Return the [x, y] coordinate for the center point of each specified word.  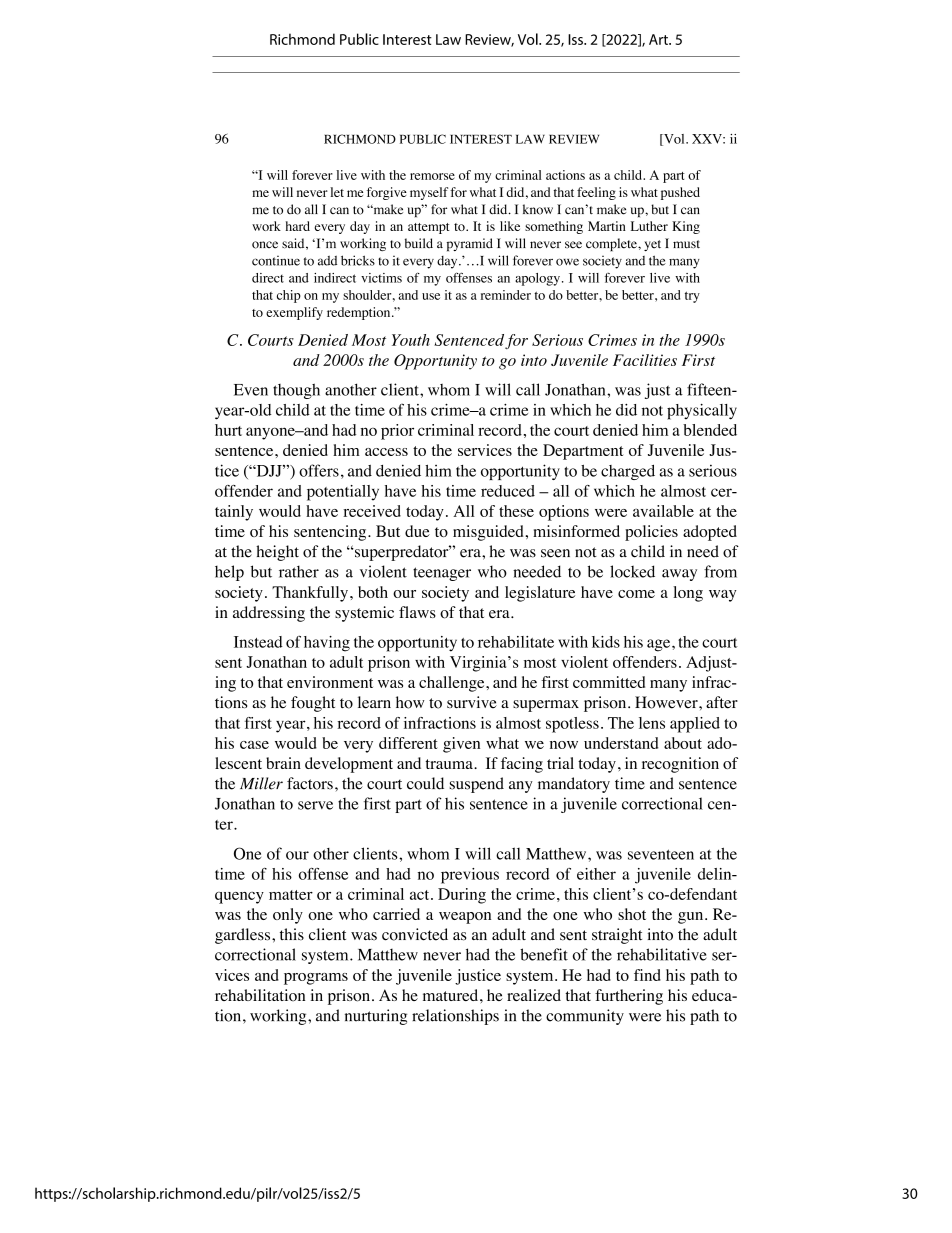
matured [452, 995]
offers [319, 470]
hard [298, 226]
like [510, 226]
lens [652, 723]
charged [628, 472]
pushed [680, 193]
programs [316, 979]
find [647, 975]
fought [313, 704]
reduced [508, 491]
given [461, 745]
